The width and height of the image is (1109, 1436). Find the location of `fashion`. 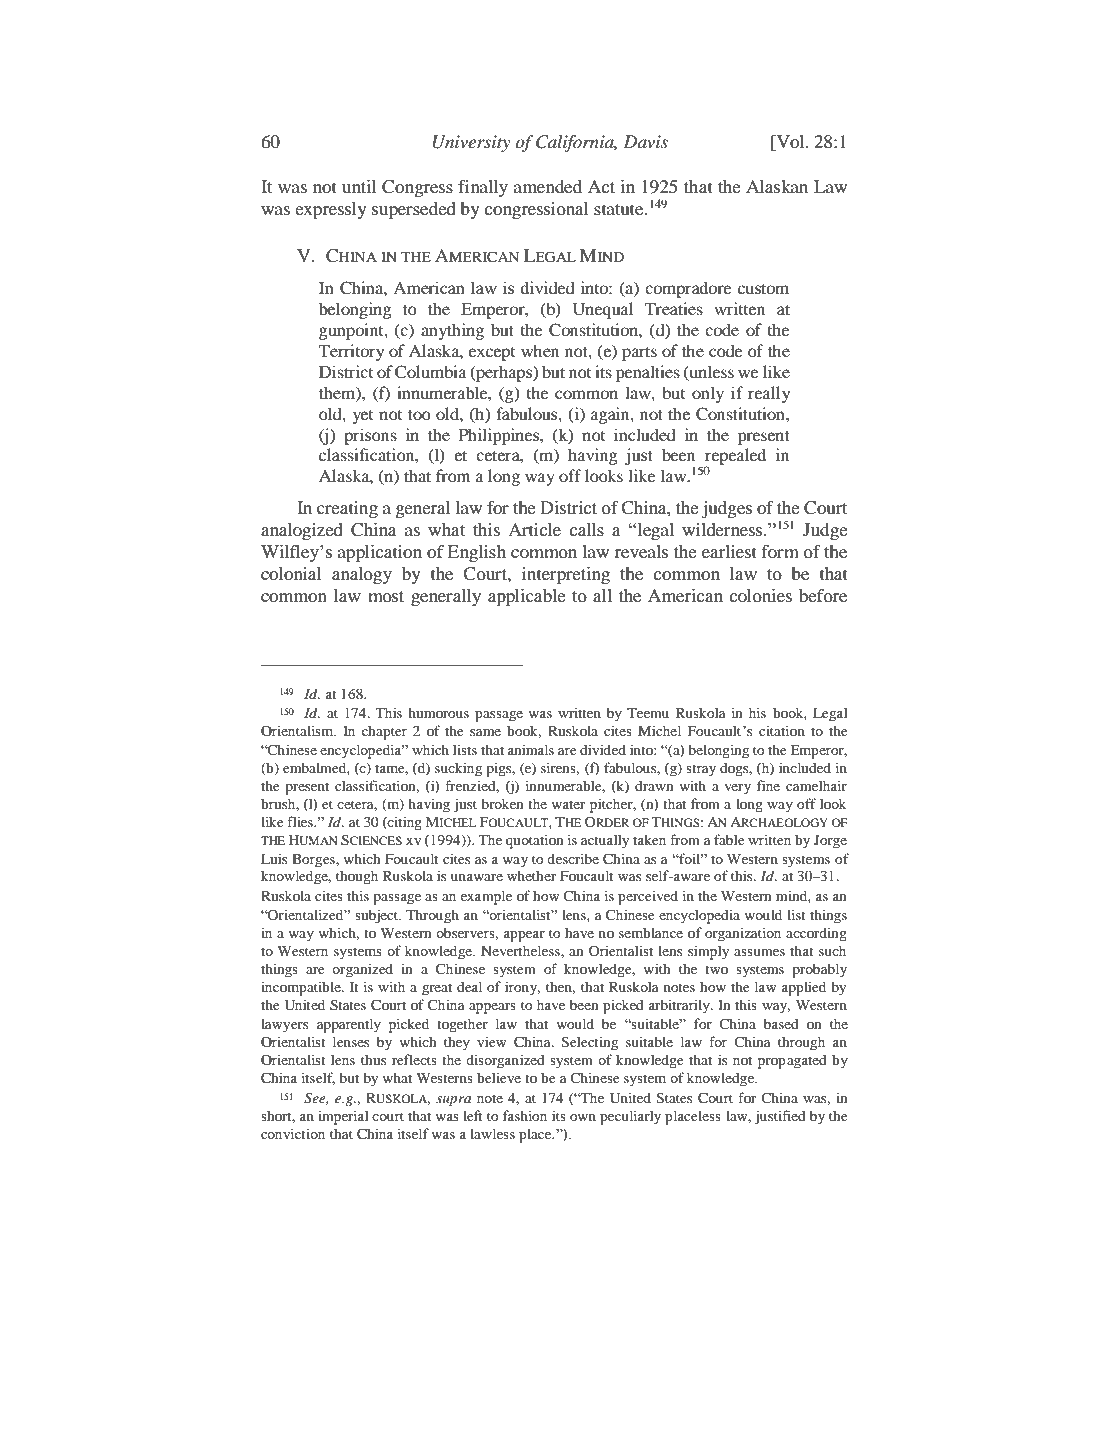

fashion is located at coordinates (525, 1115).
